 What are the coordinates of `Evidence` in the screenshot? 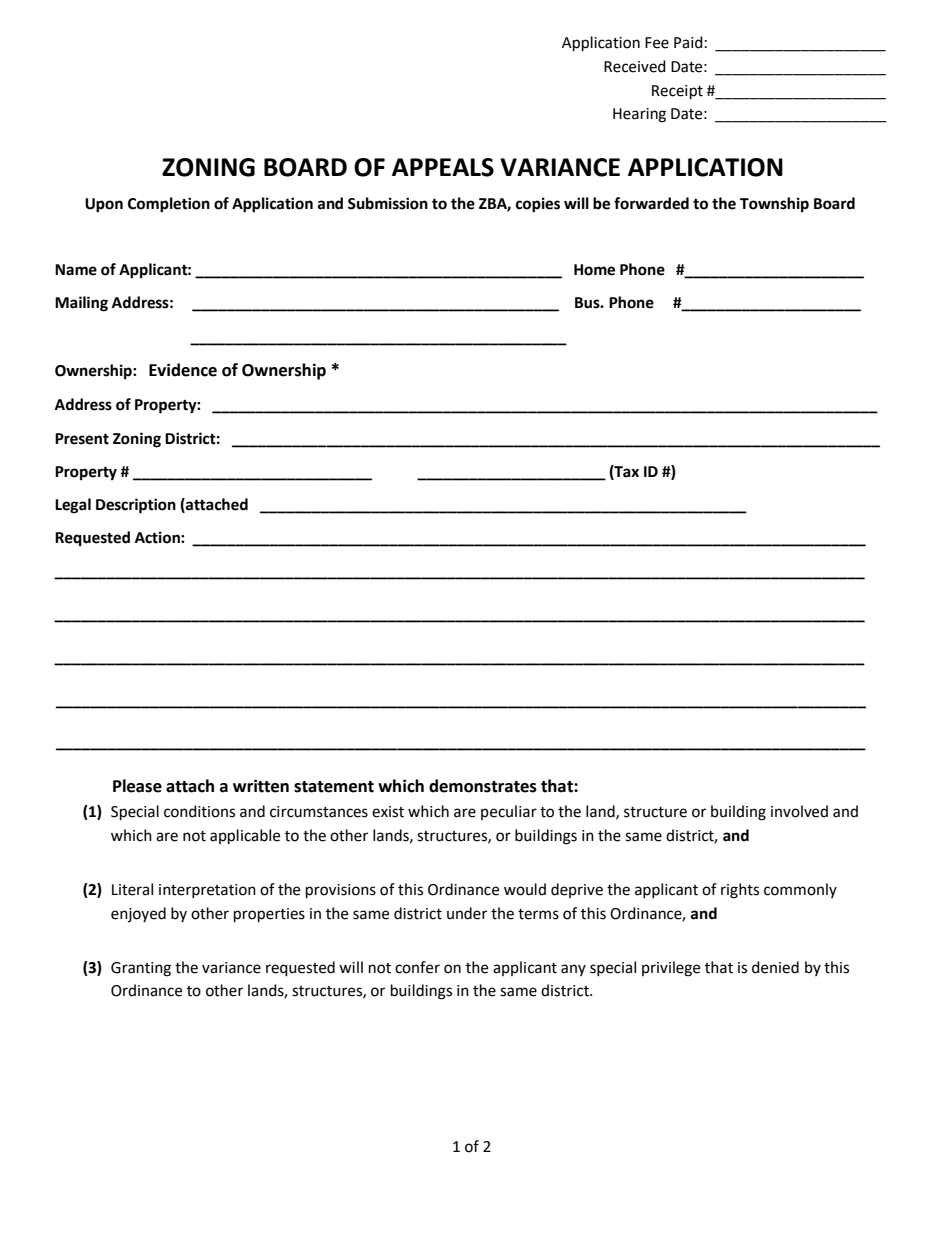 It's located at (183, 370).
